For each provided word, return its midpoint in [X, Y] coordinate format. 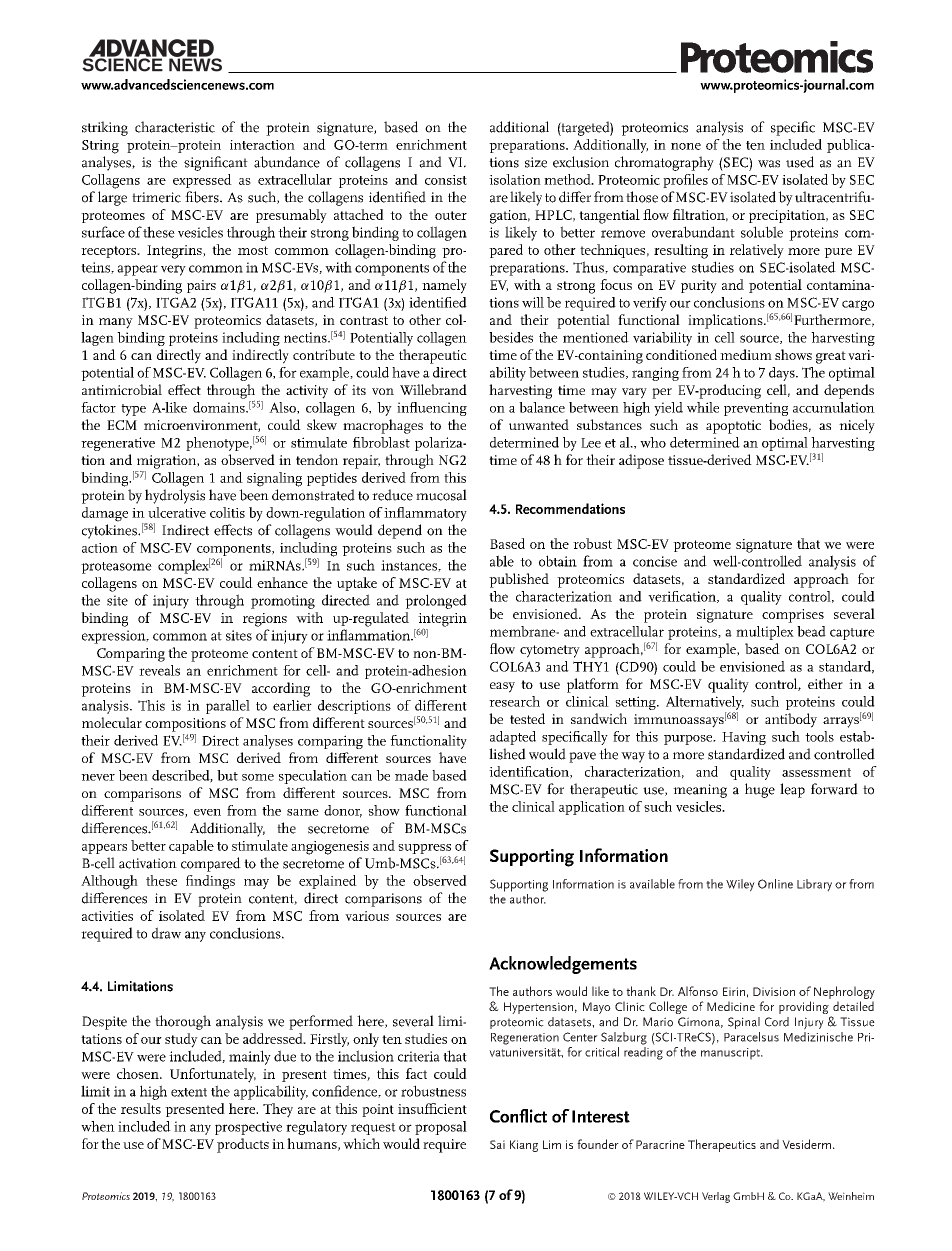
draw [166, 933]
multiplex [765, 633]
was [769, 164]
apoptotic [733, 427]
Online [775, 884]
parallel [228, 707]
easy [502, 687]
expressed [202, 181]
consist [446, 180]
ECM [122, 425]
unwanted [539, 424]
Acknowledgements [563, 965]
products [243, 1145]
